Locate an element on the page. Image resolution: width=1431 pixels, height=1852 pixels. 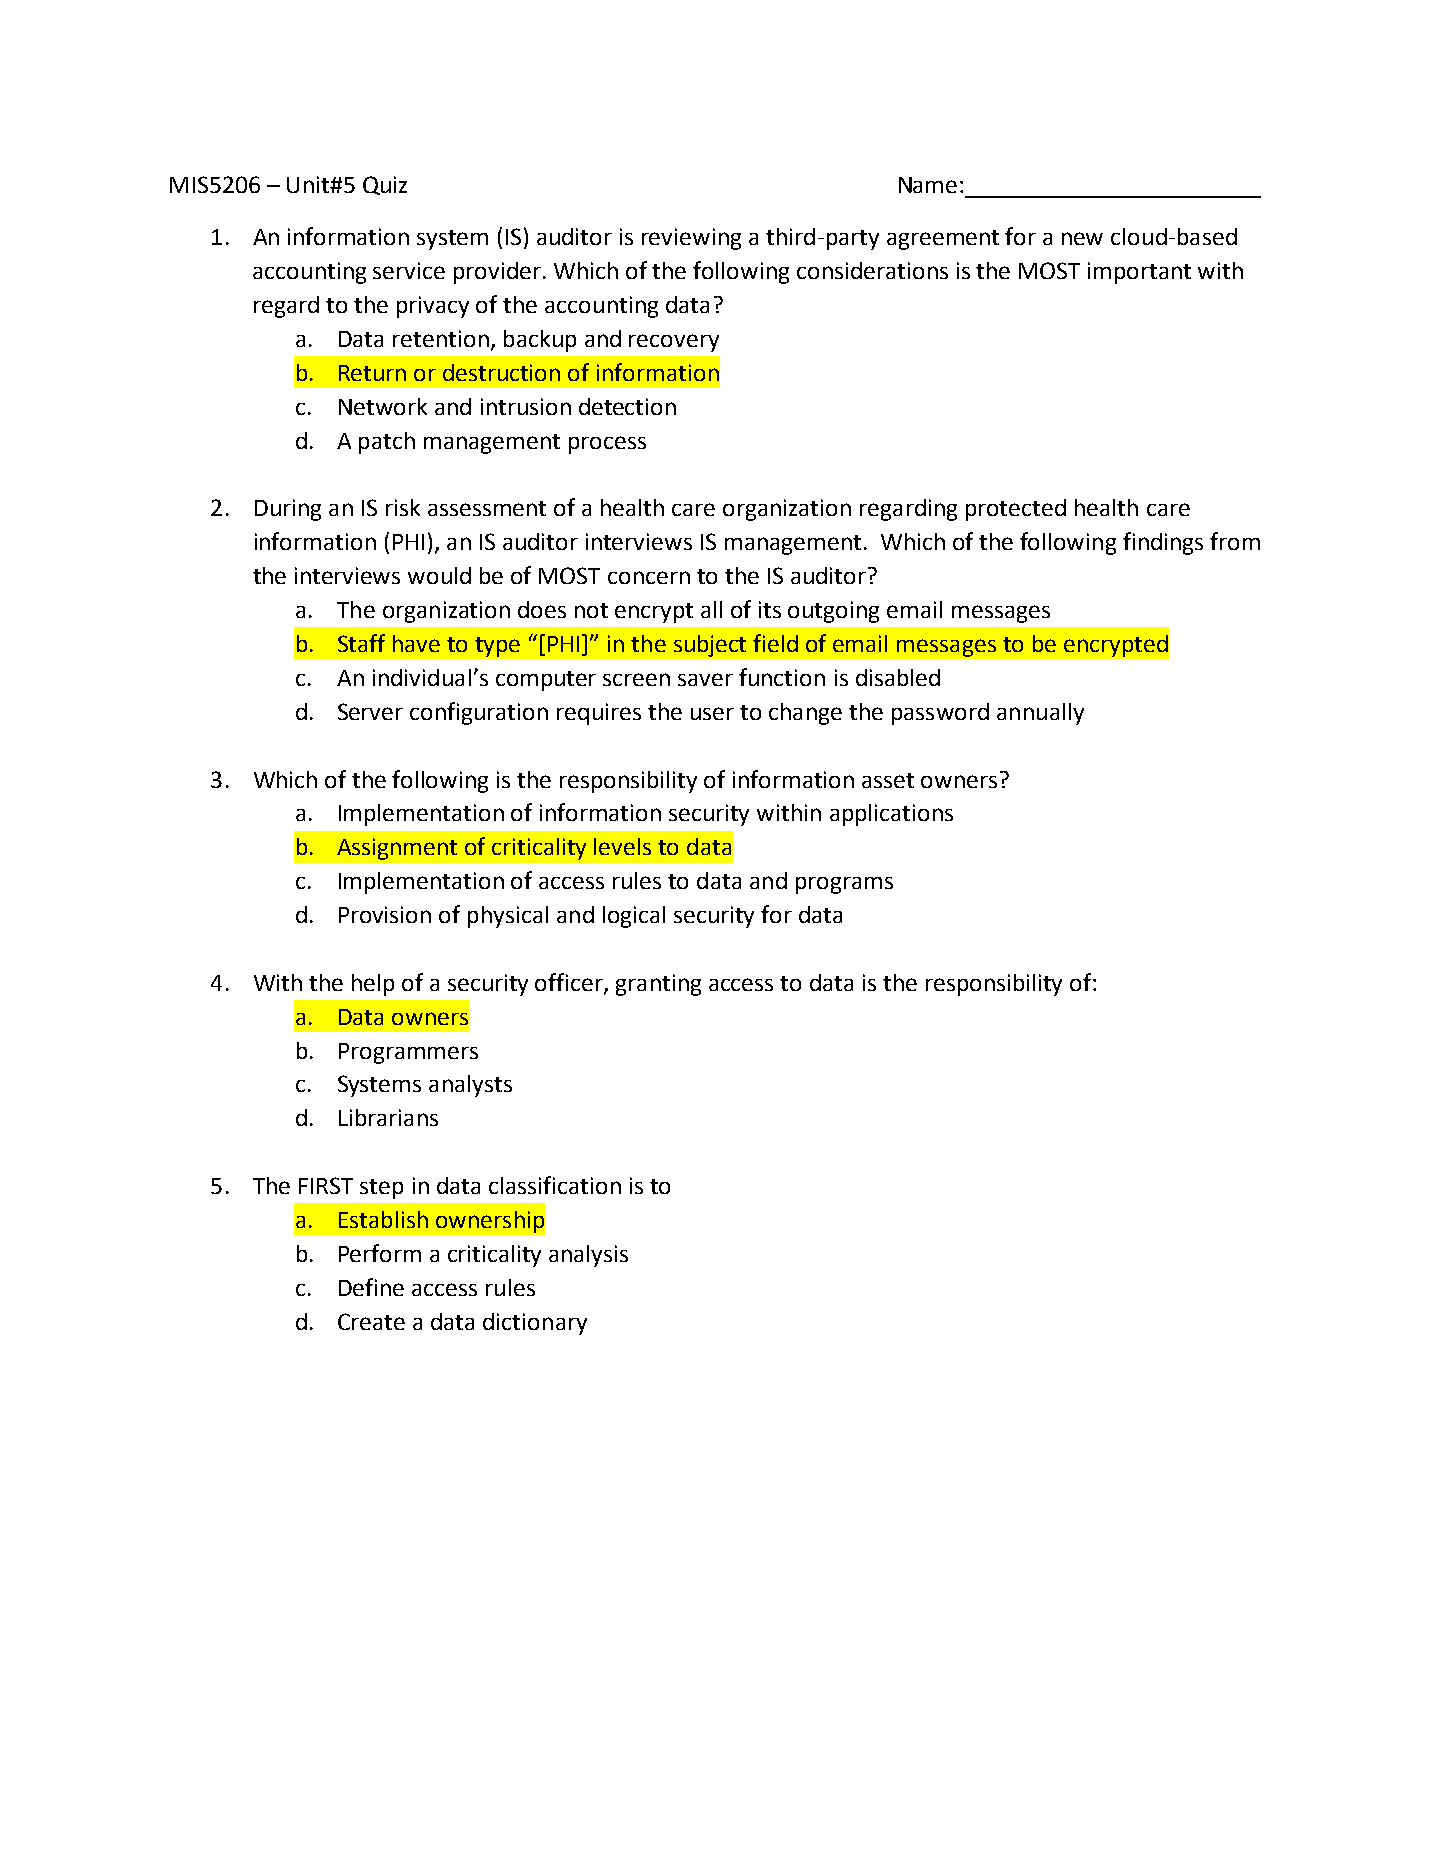
new is located at coordinates (1082, 238).
